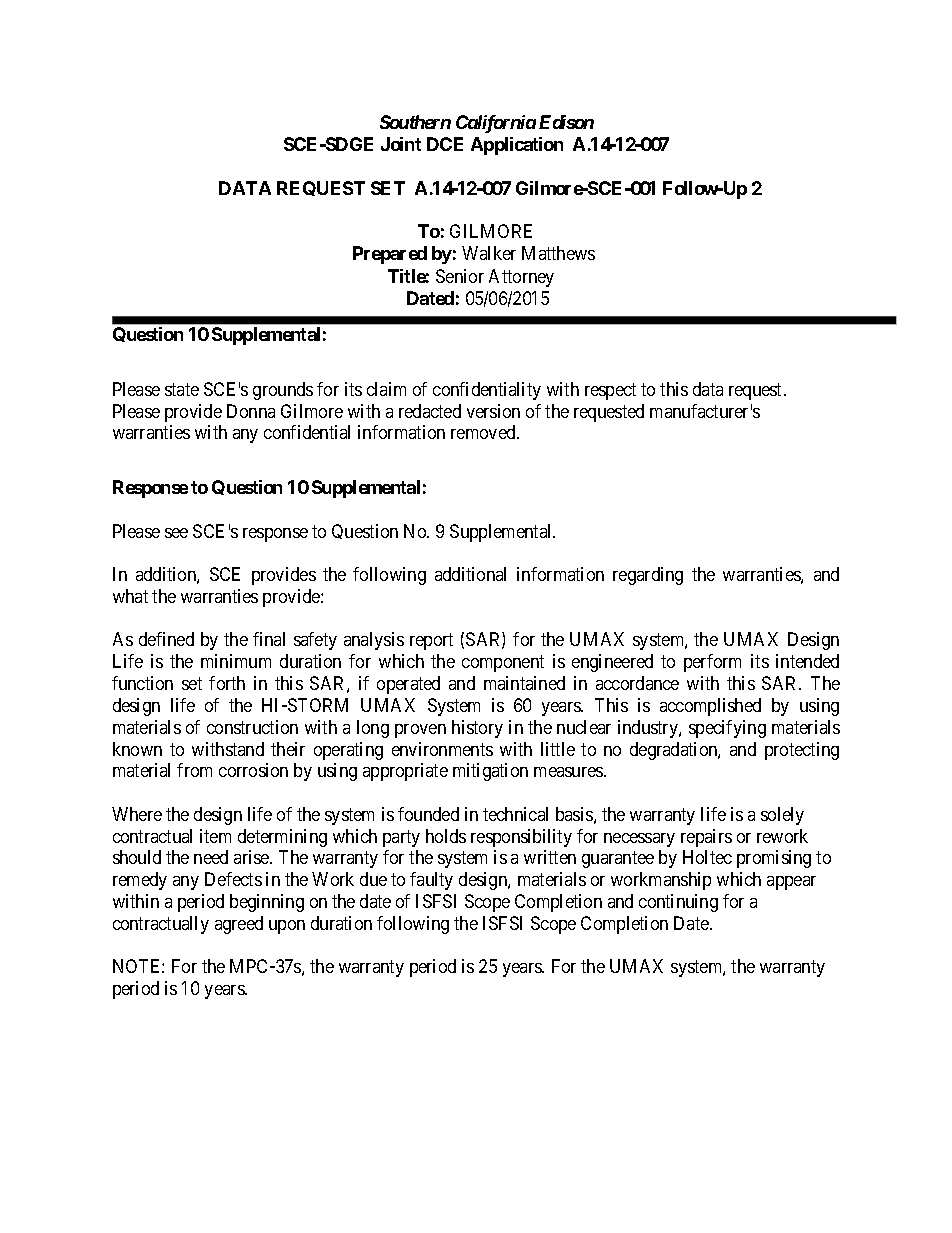  What do you see at coordinates (710, 707) in the screenshot?
I see `accomplished` at bounding box center [710, 707].
